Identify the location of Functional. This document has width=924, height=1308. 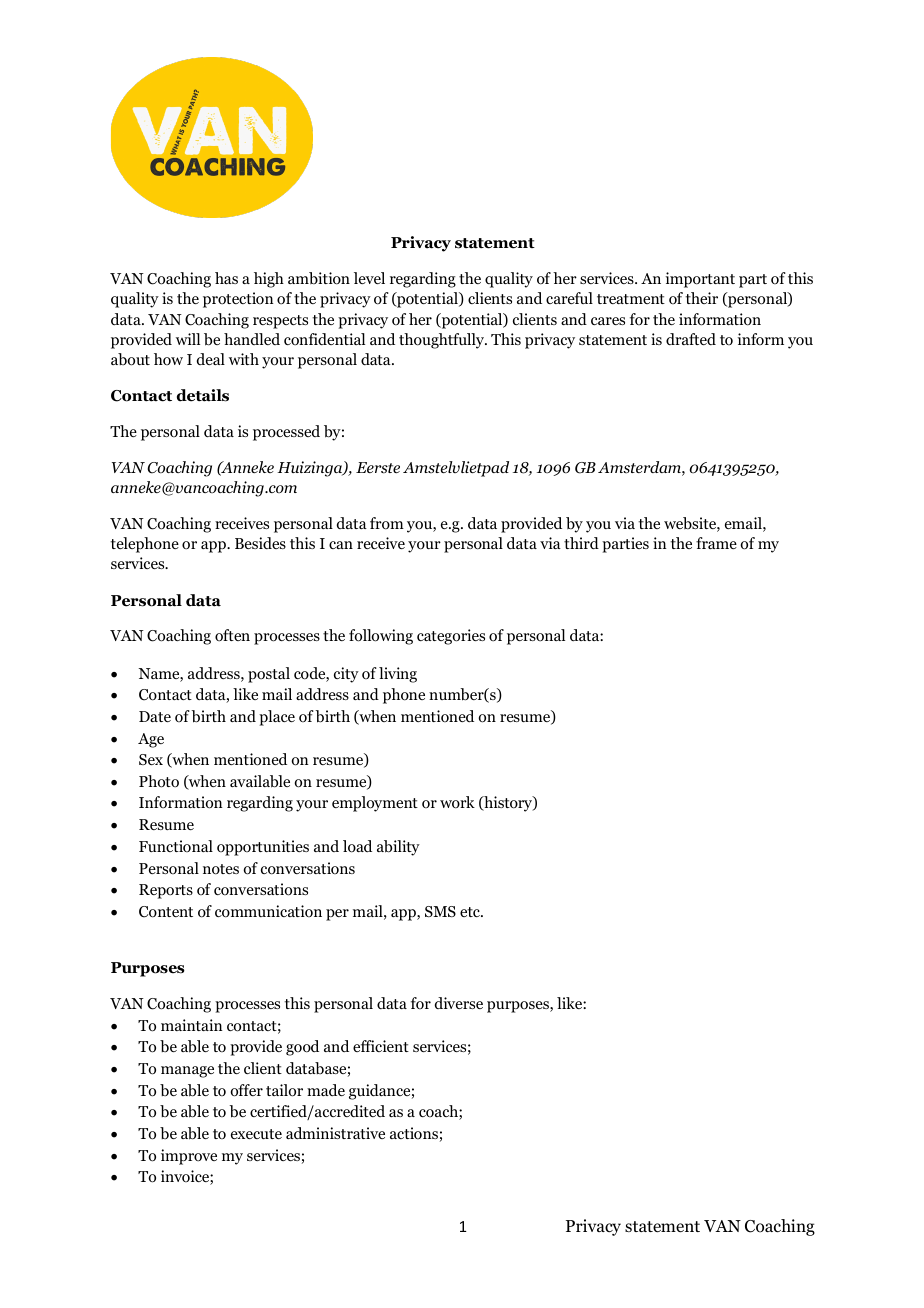
(176, 846).
